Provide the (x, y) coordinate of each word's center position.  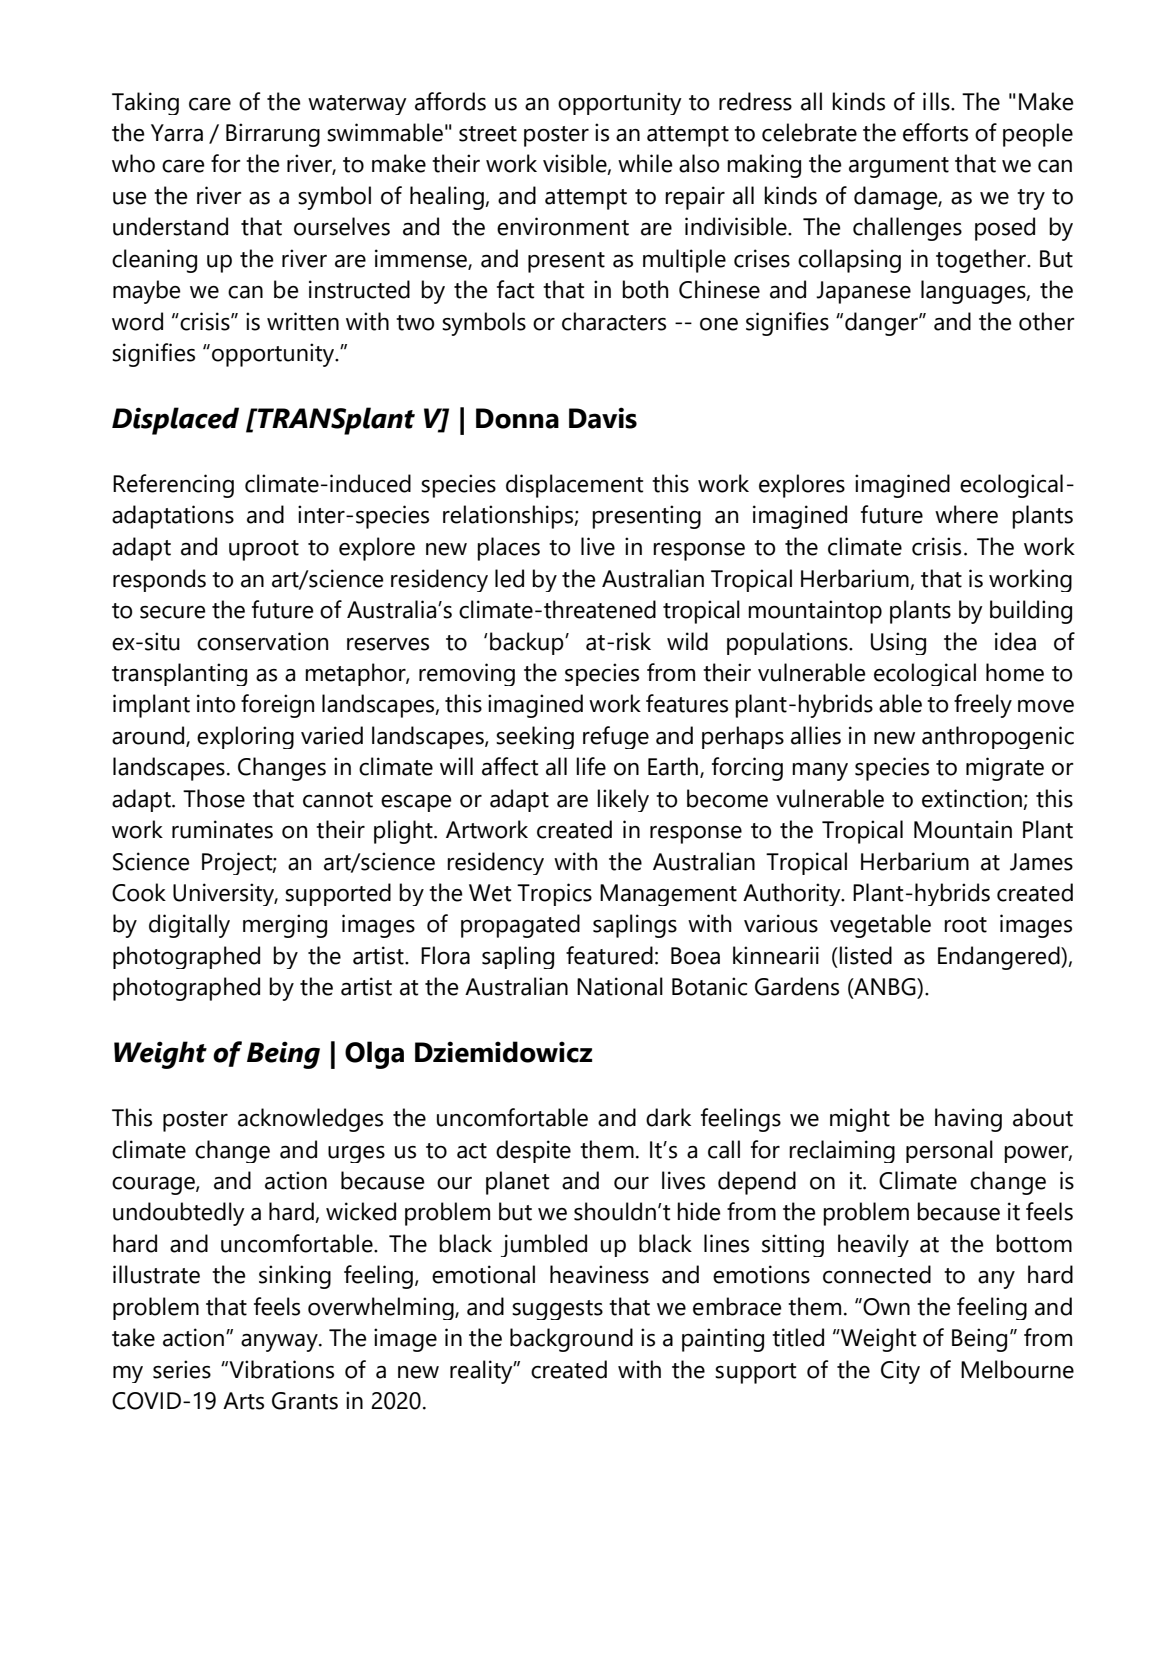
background (571, 1340)
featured (609, 955)
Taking (145, 103)
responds (159, 580)
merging (285, 926)
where (966, 514)
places (508, 549)
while (645, 163)
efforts (935, 132)
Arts (243, 1401)
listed (865, 955)
